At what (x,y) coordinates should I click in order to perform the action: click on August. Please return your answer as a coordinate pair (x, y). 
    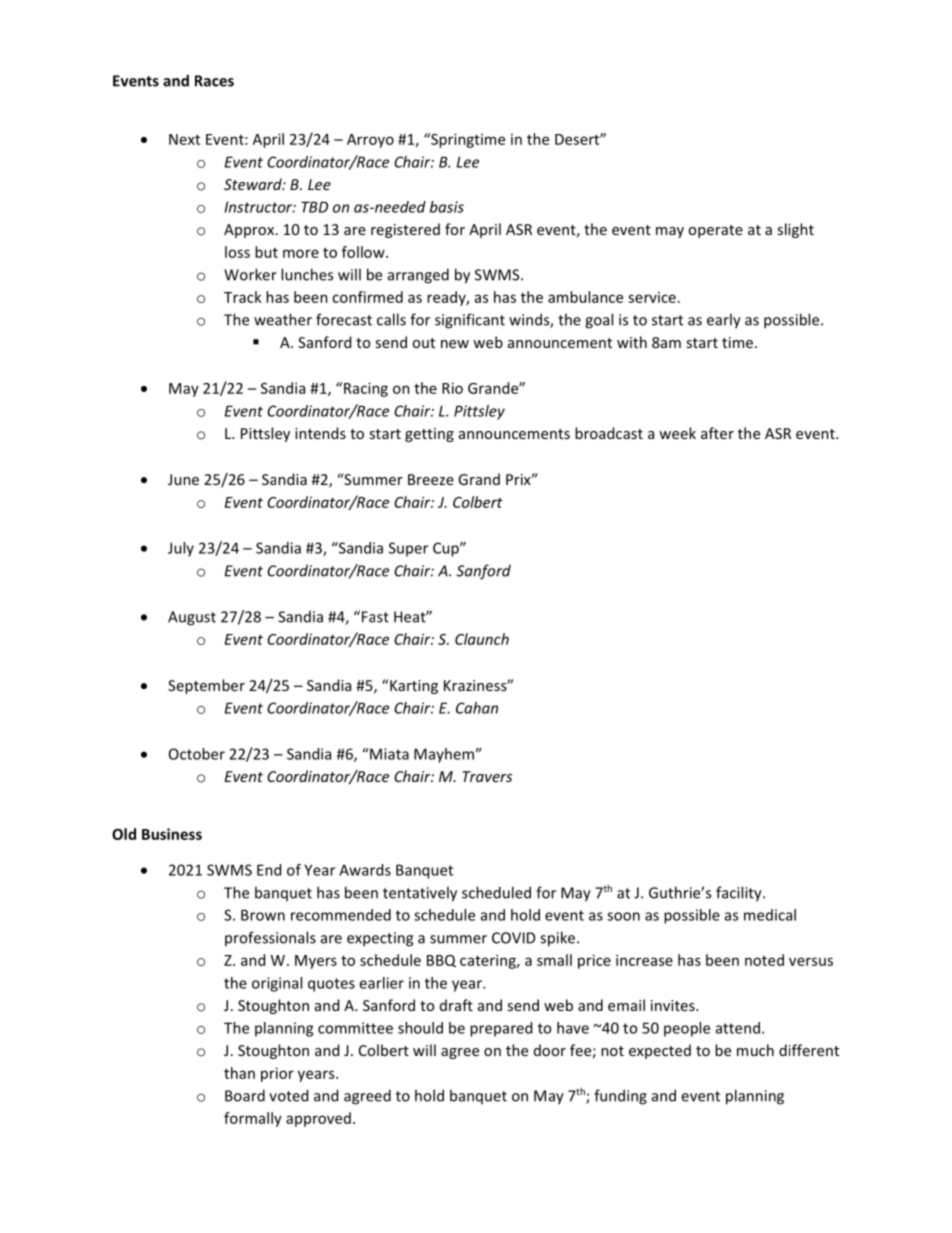
    Looking at the image, I should click on (192, 618).
